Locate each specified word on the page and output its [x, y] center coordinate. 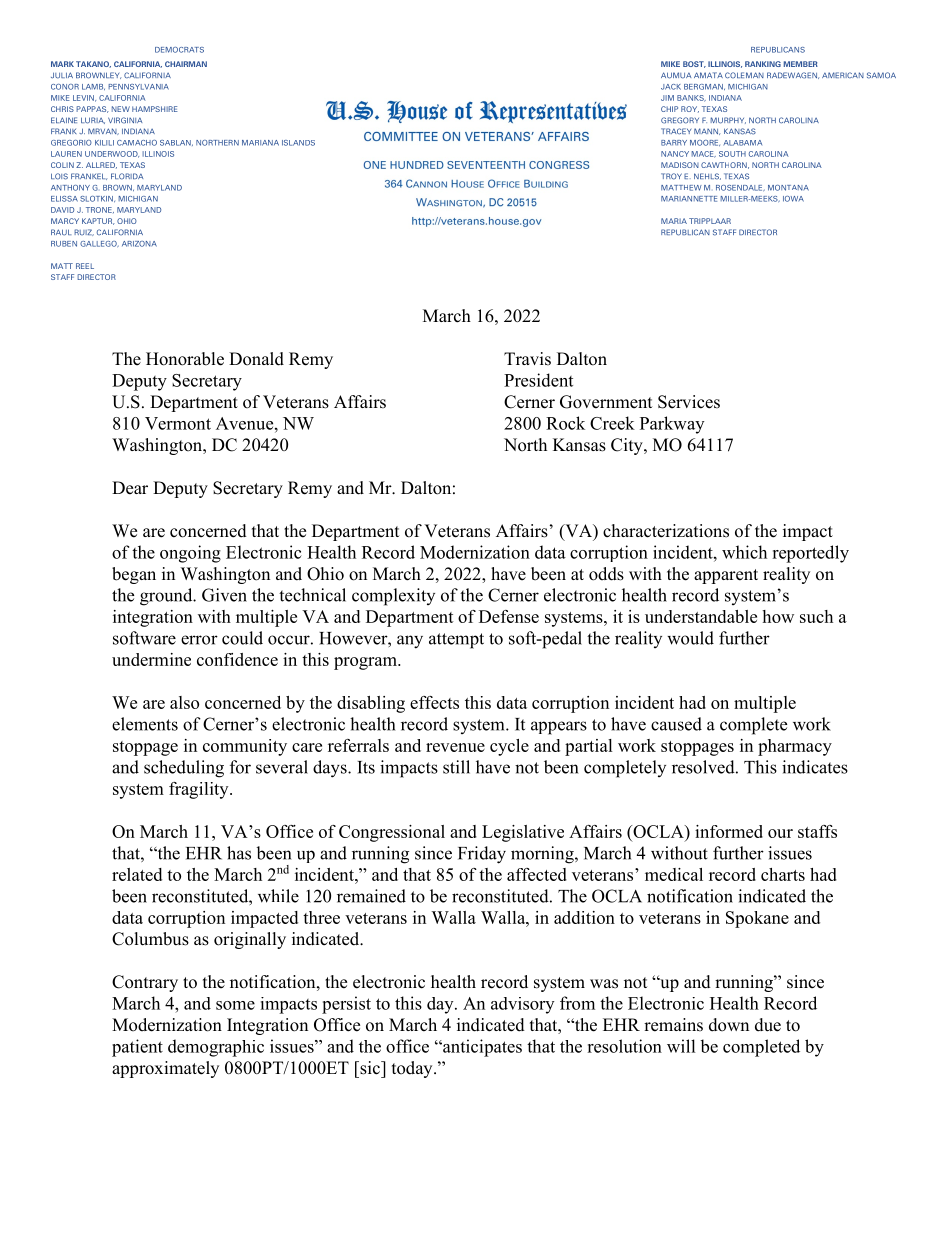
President [538, 380]
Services [689, 402]
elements [145, 724]
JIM [667, 98]
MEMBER [801, 64]
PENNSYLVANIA [138, 87]
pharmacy [795, 747]
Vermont [178, 423]
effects [434, 702]
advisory [522, 1005]
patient [137, 1048]
